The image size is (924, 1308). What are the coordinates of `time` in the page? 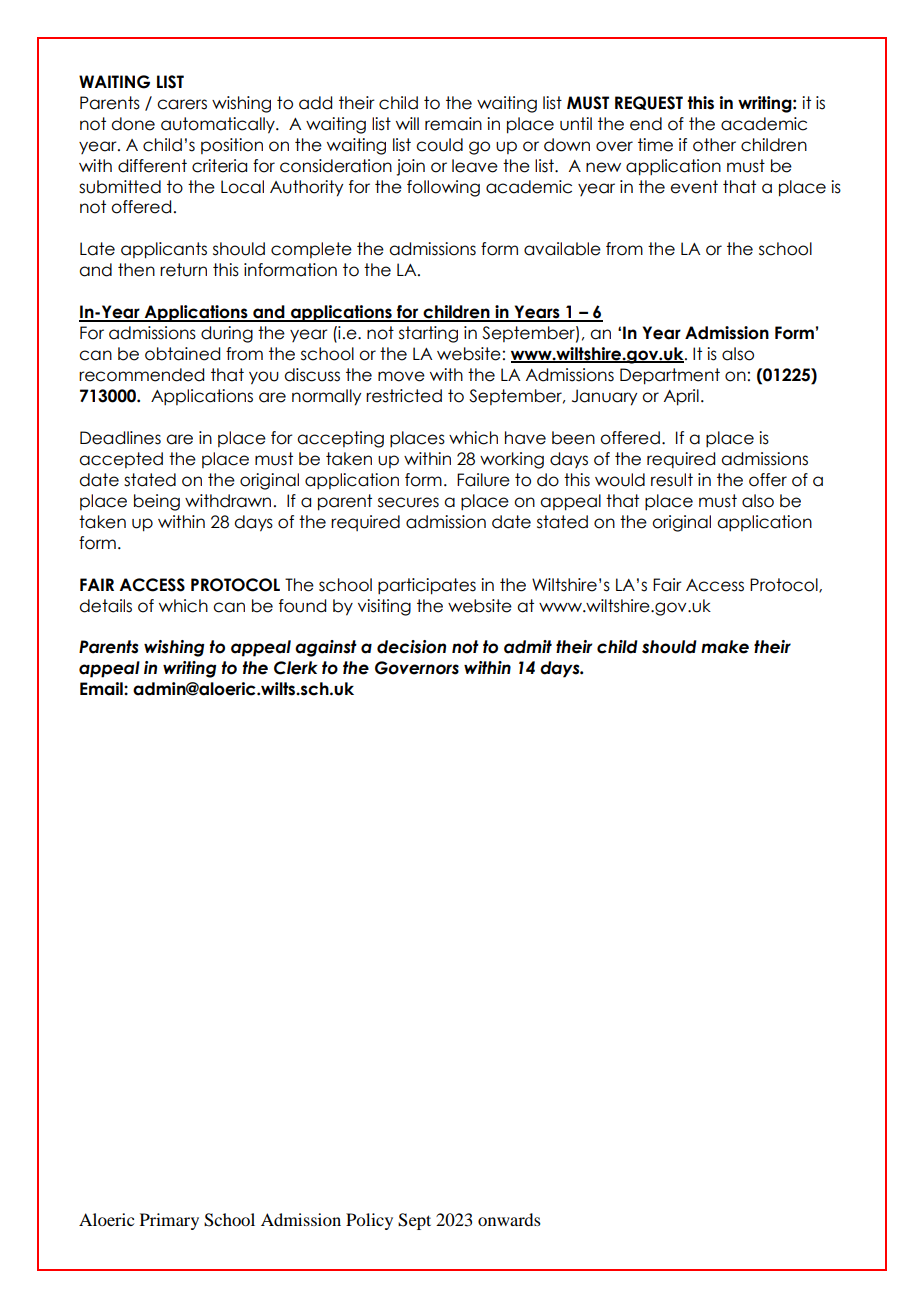 It's located at (655, 145).
